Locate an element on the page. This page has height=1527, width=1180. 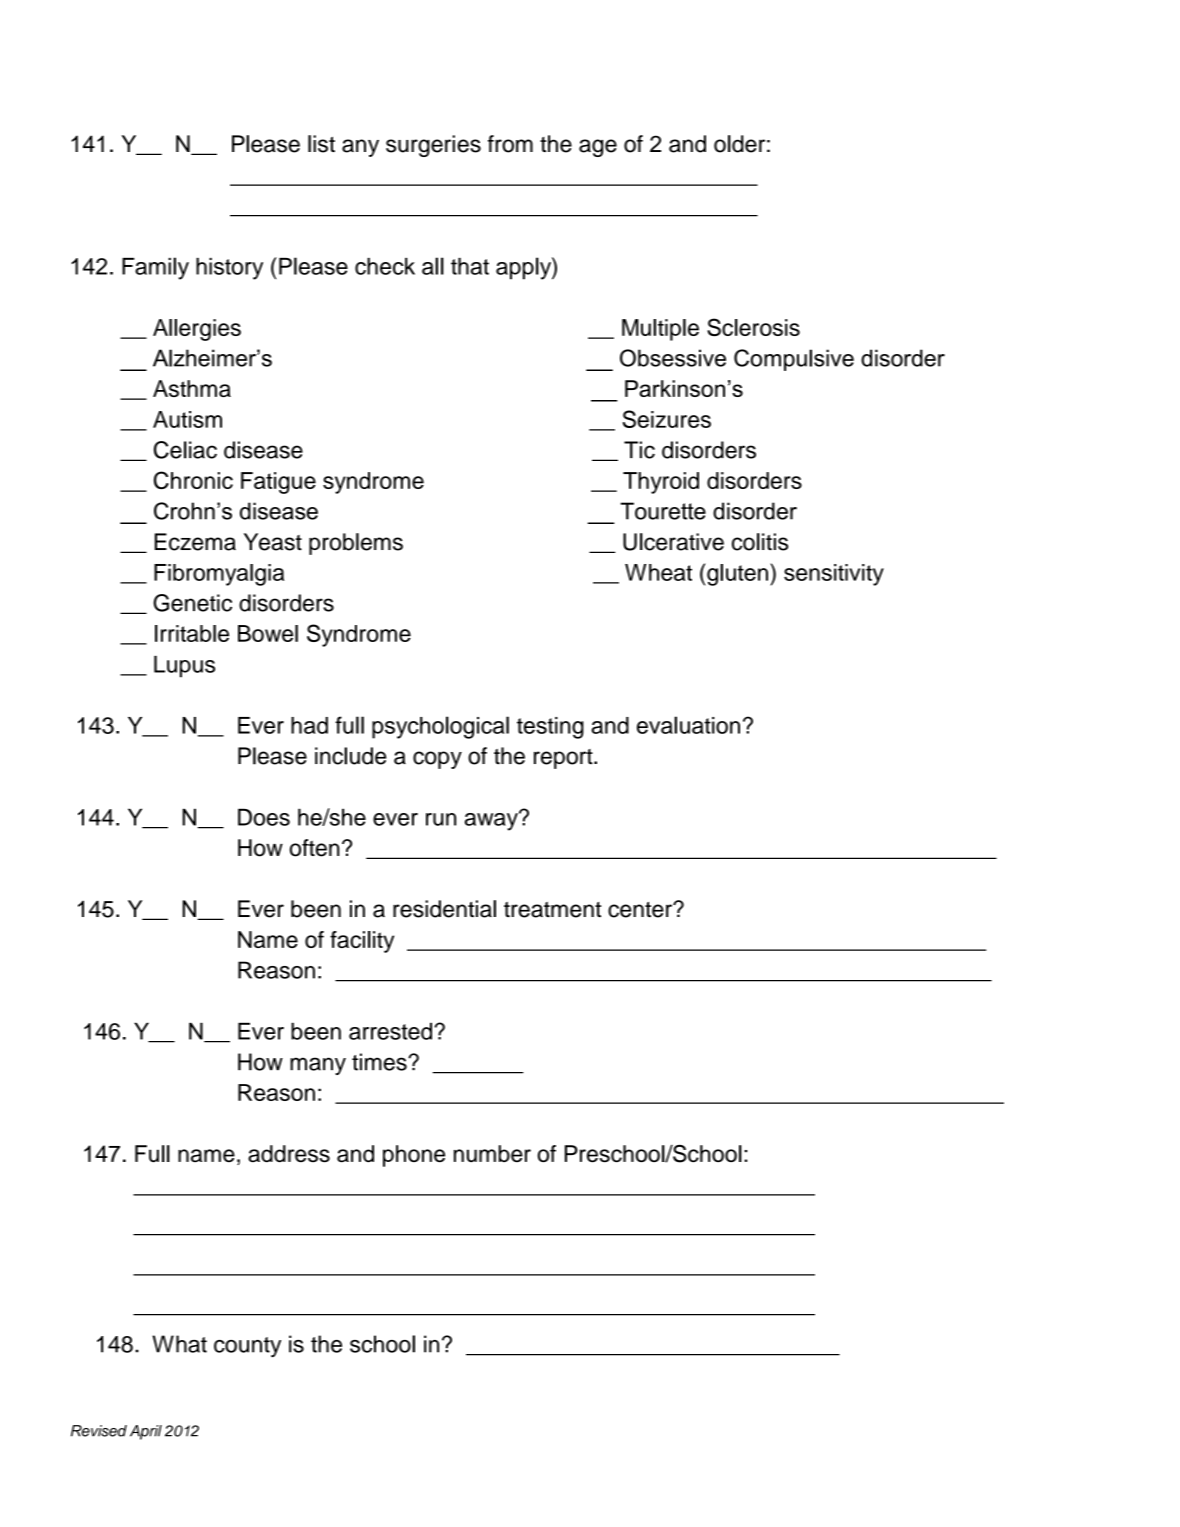
problems is located at coordinates (356, 544).
